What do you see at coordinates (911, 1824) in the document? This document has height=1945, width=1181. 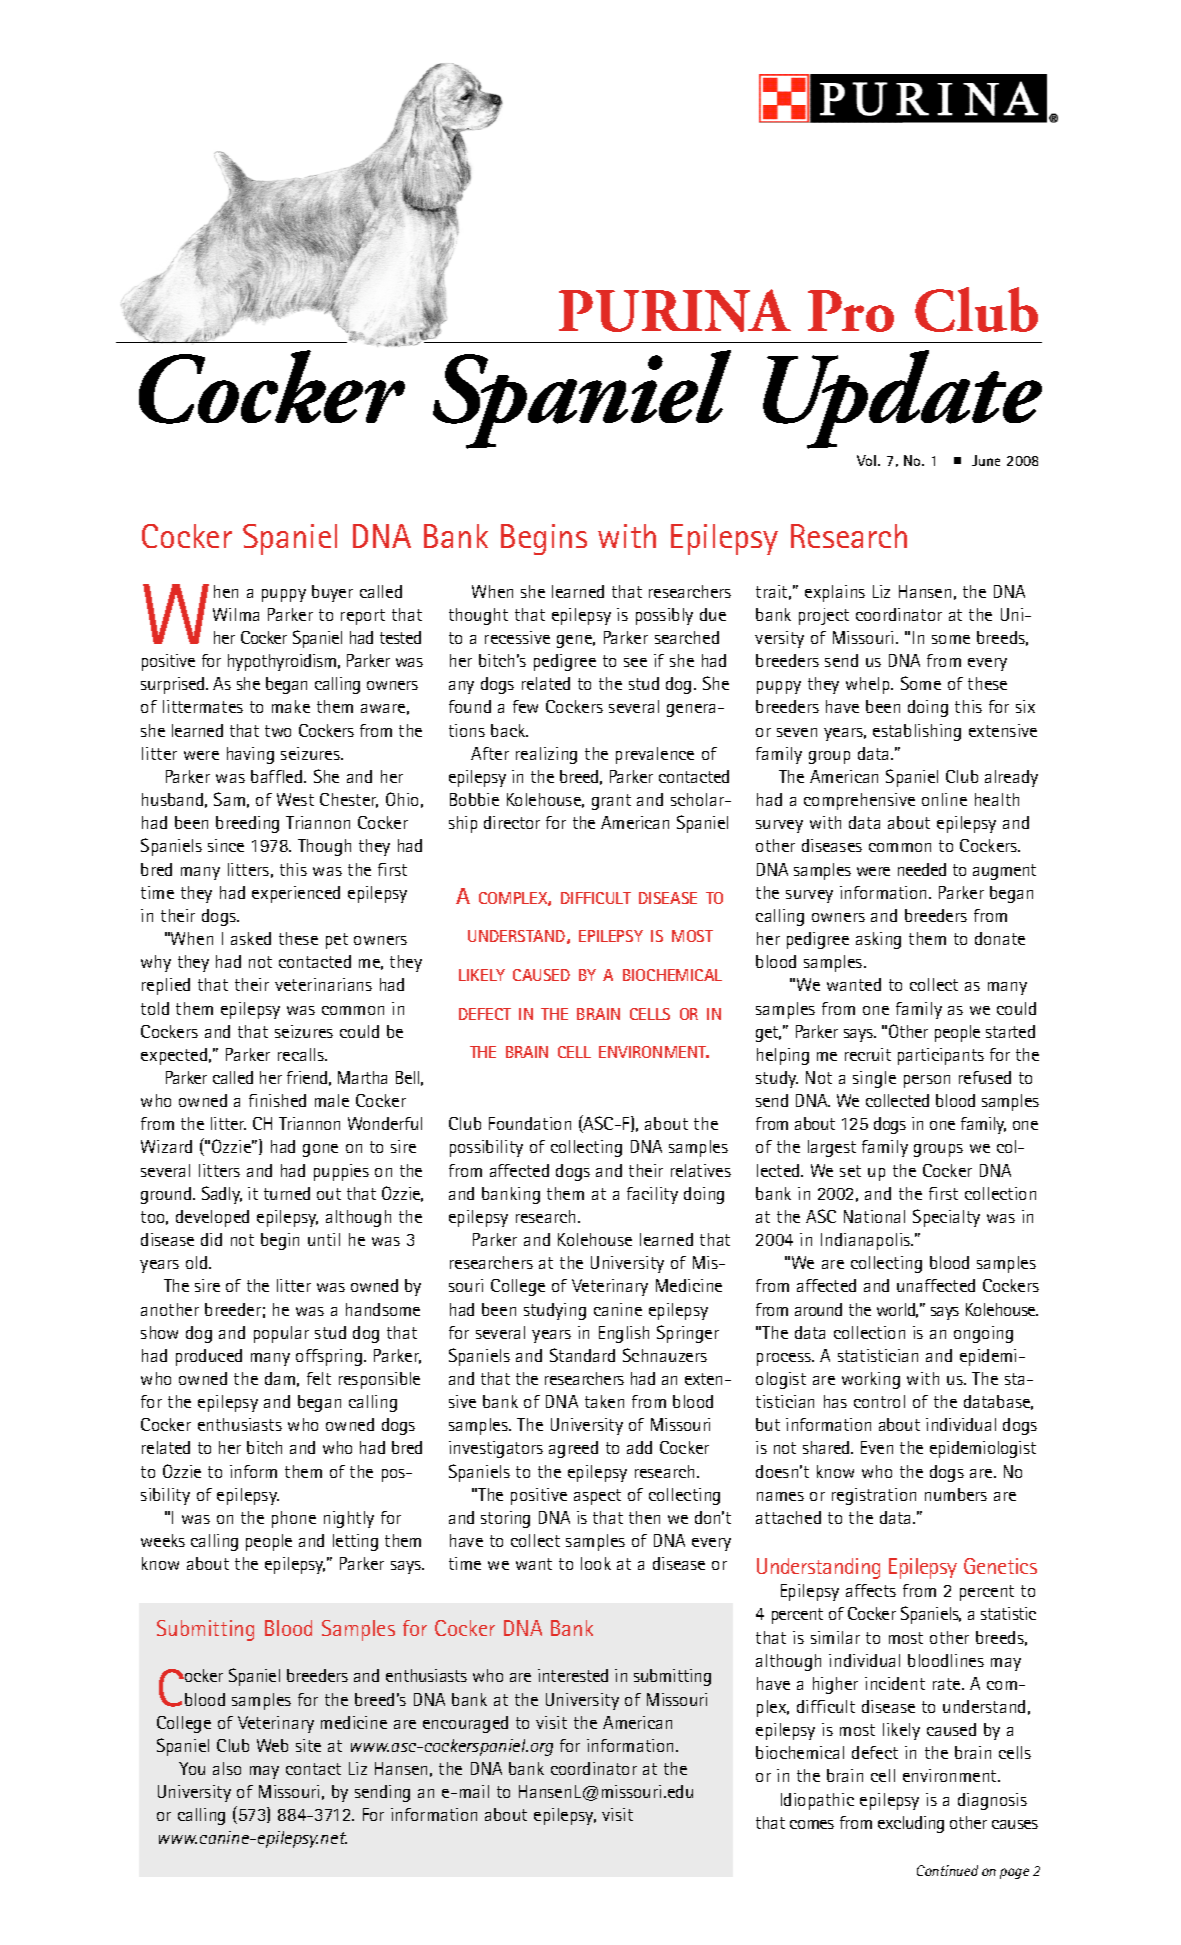 I see `excluding` at bounding box center [911, 1824].
